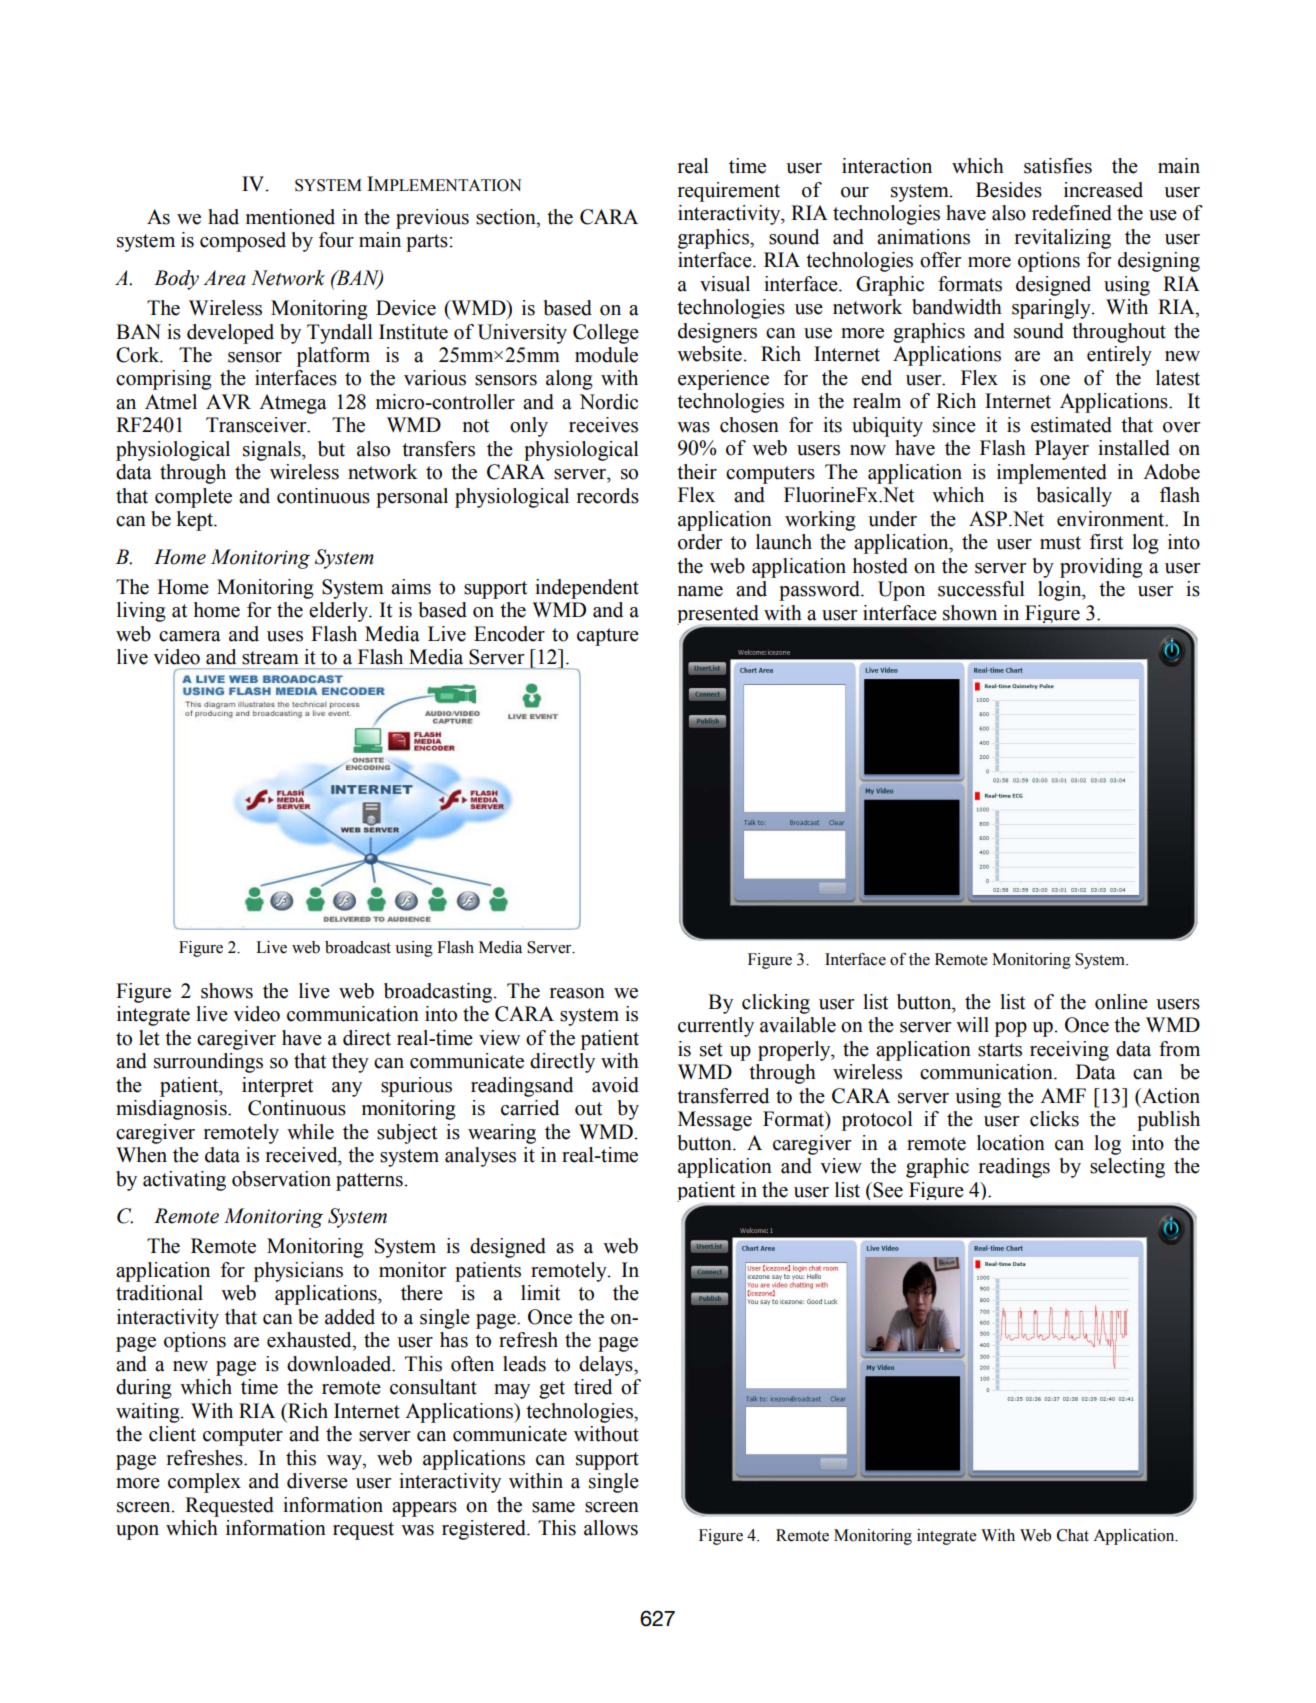  Describe the element at coordinates (290, 217) in the screenshot. I see `mentioned` at that location.
